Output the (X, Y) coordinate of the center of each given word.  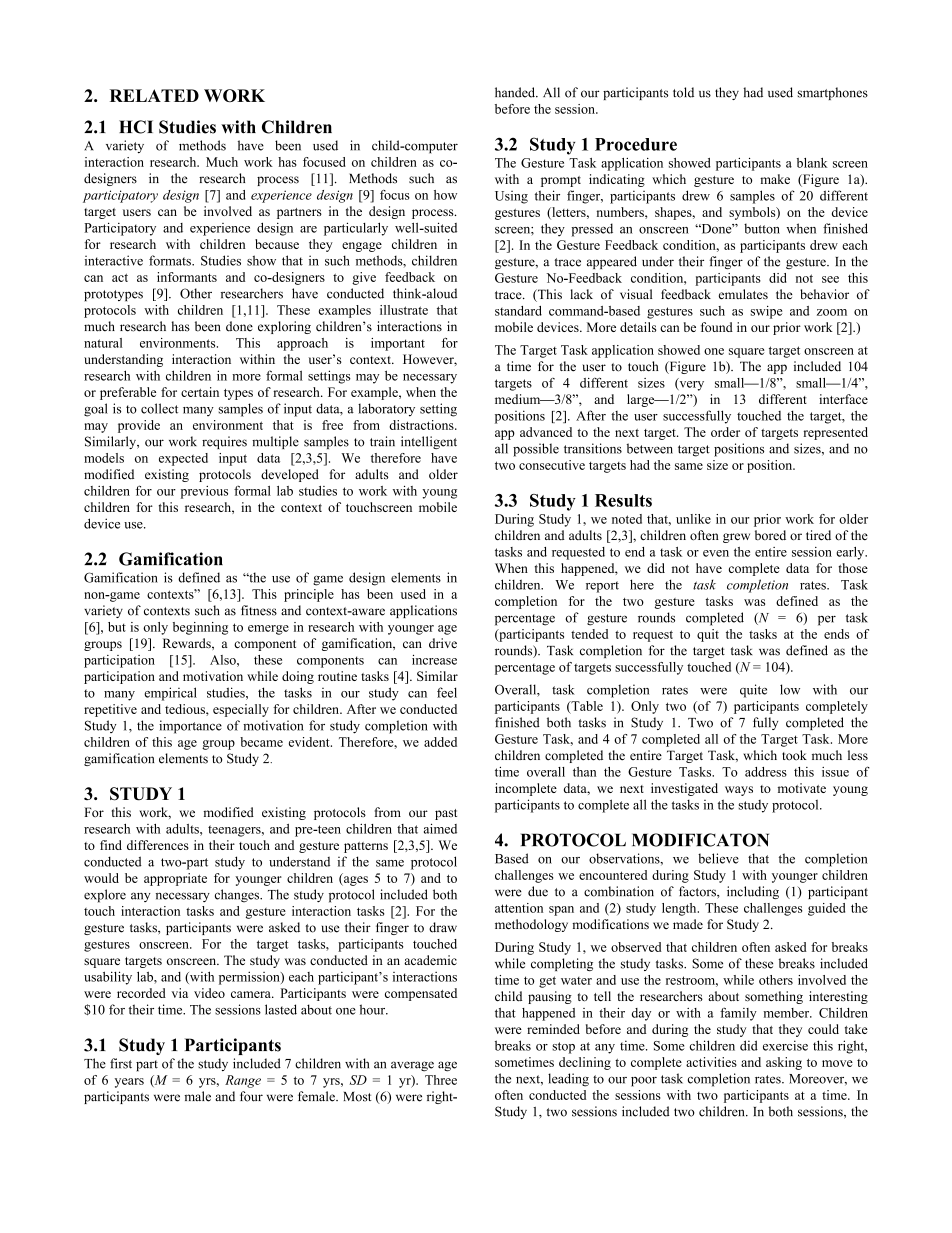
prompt (561, 181)
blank (812, 163)
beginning (200, 628)
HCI (136, 127)
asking (784, 1063)
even (716, 553)
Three (441, 1080)
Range (243, 1081)
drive (443, 643)
